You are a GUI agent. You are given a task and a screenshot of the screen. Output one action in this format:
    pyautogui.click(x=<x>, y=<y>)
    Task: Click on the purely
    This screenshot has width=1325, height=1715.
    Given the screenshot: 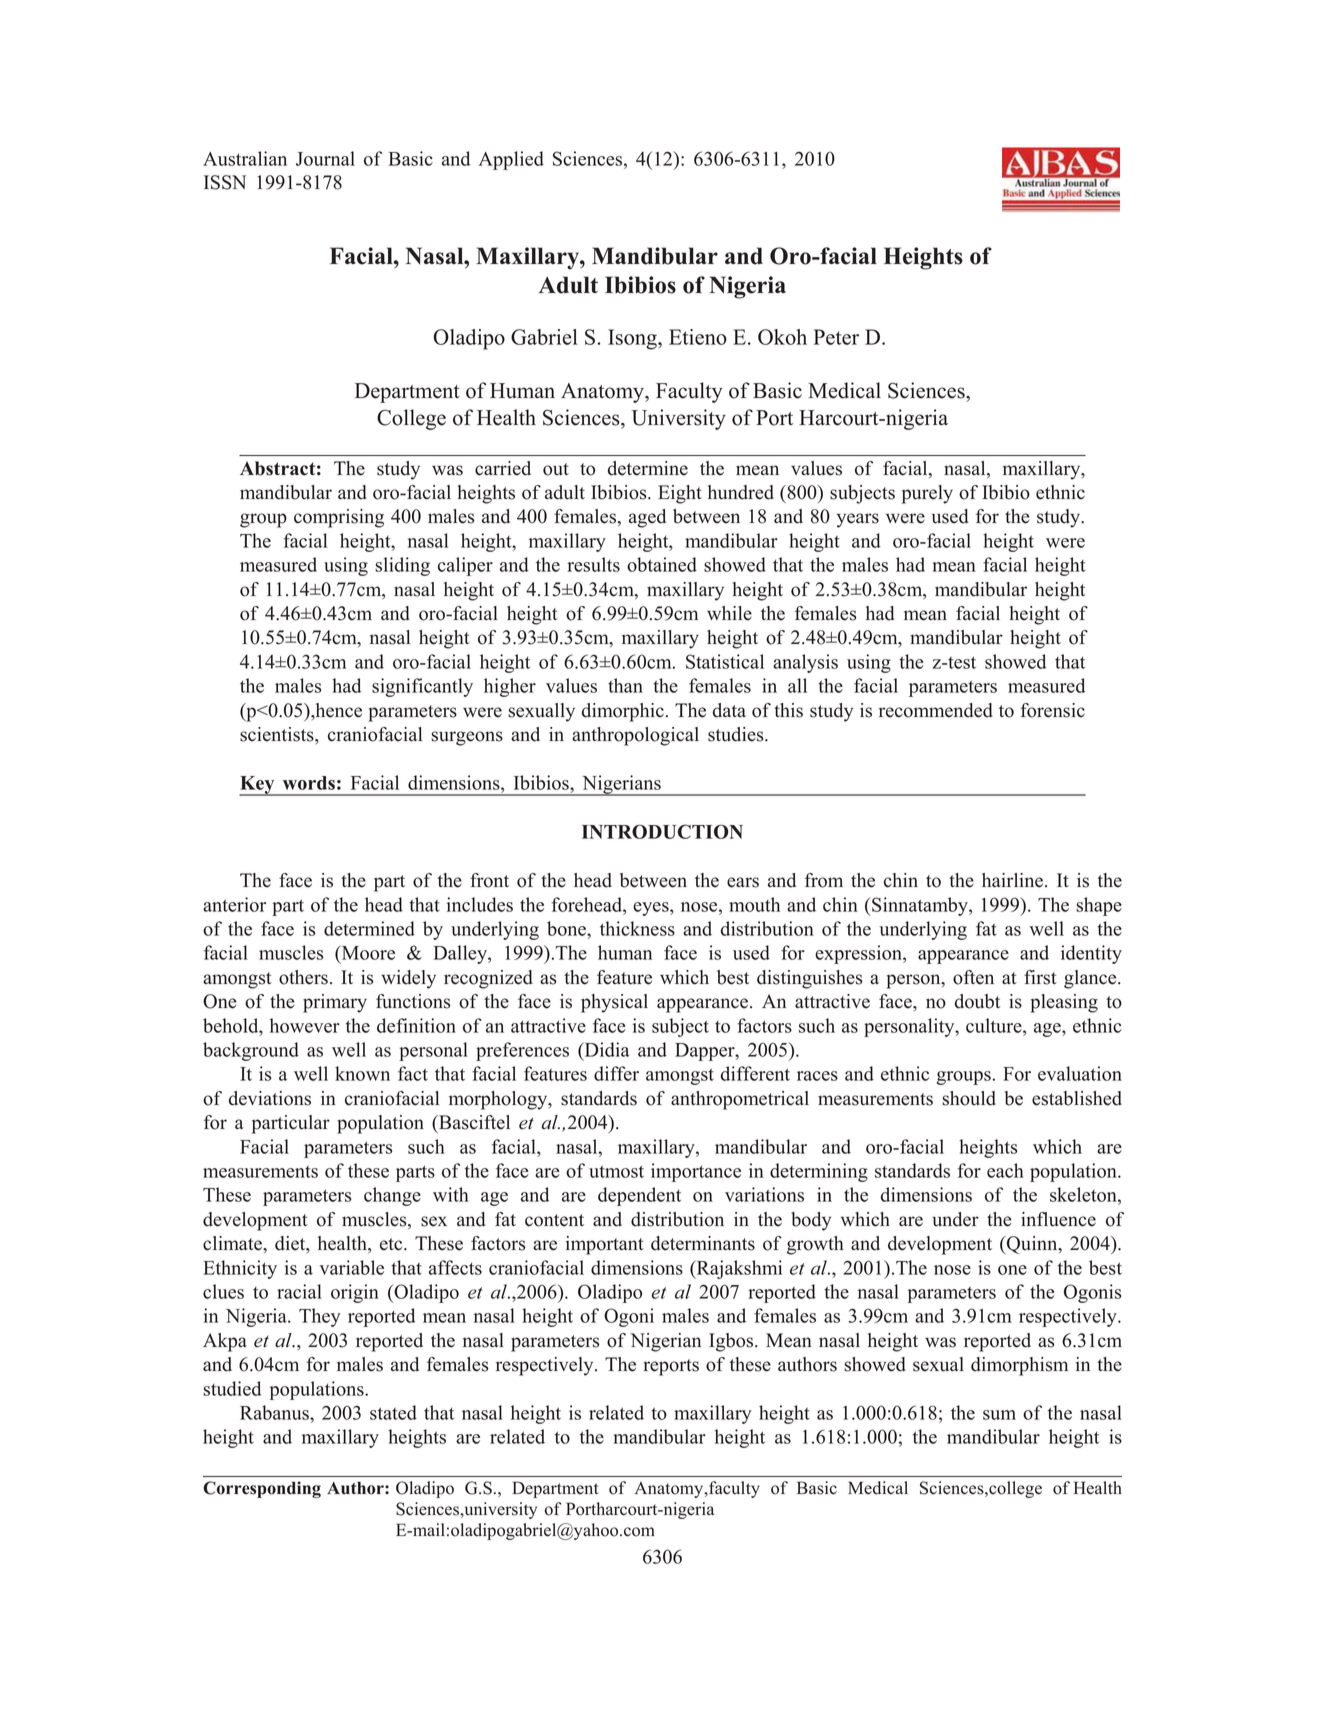 What is the action you would take?
    pyautogui.click(x=927, y=494)
